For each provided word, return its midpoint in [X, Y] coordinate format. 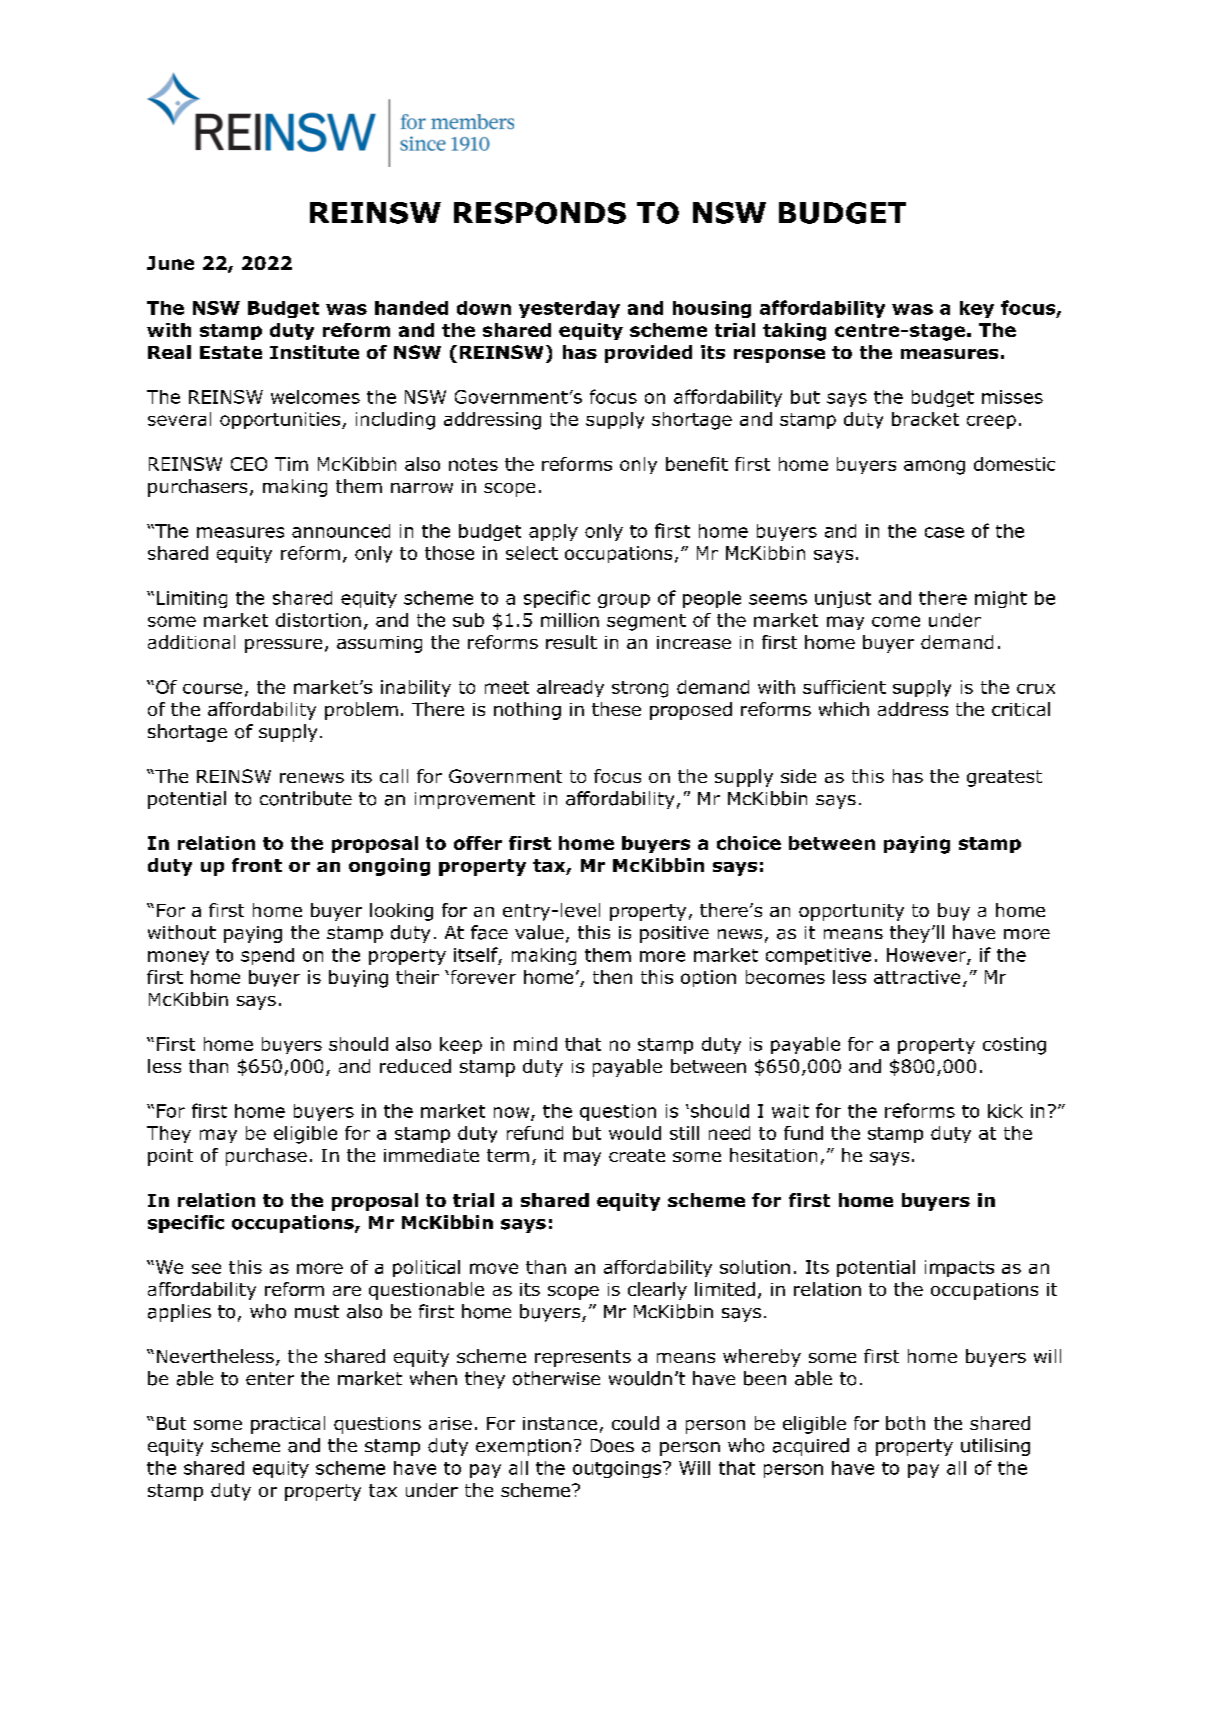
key [977, 309]
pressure [283, 646]
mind [535, 1044]
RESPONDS [540, 213]
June [170, 263]
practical [288, 1425]
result [571, 642]
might [1001, 599]
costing [1014, 1046]
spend [267, 956]
